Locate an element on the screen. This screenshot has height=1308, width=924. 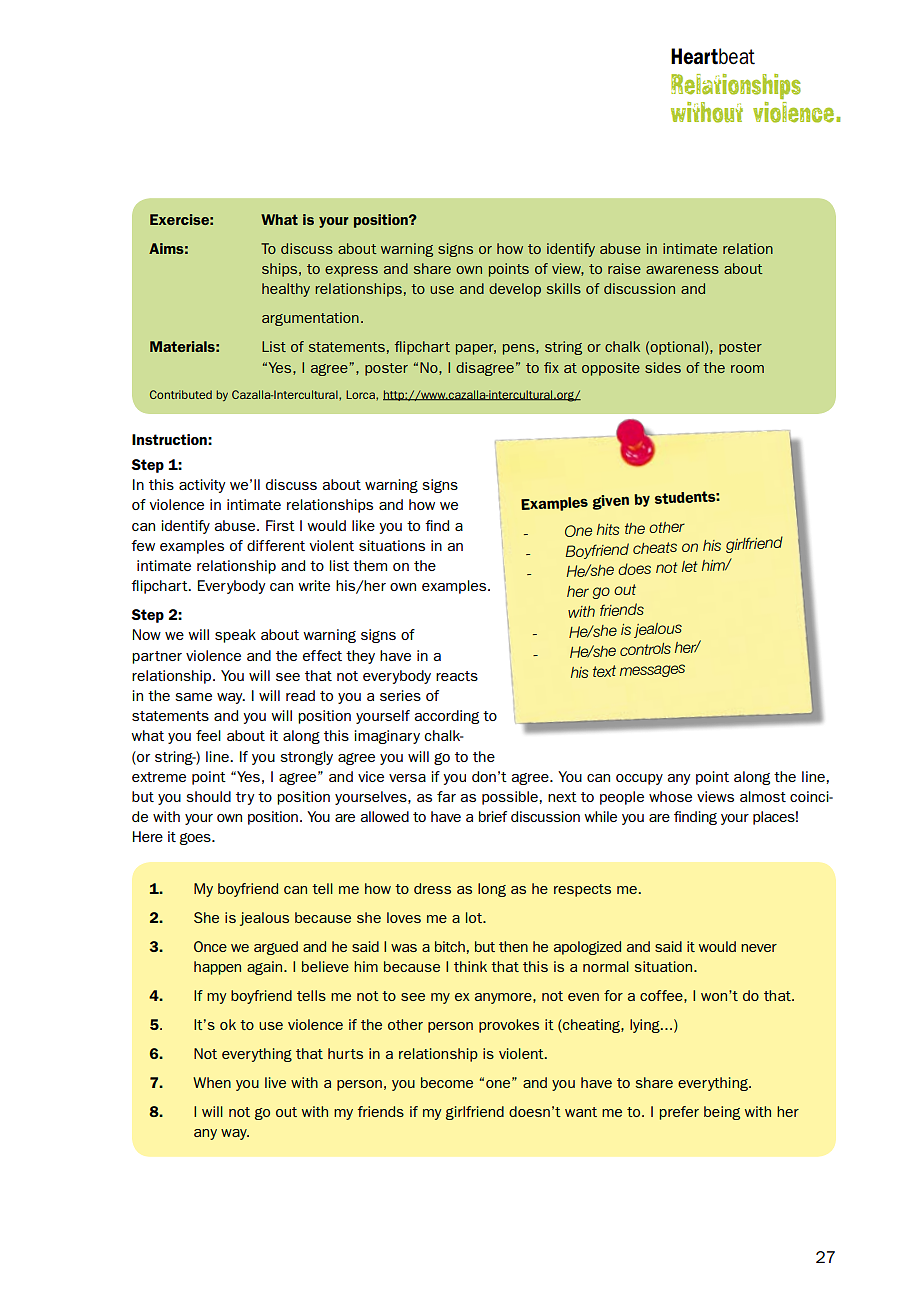
like is located at coordinates (363, 525).
